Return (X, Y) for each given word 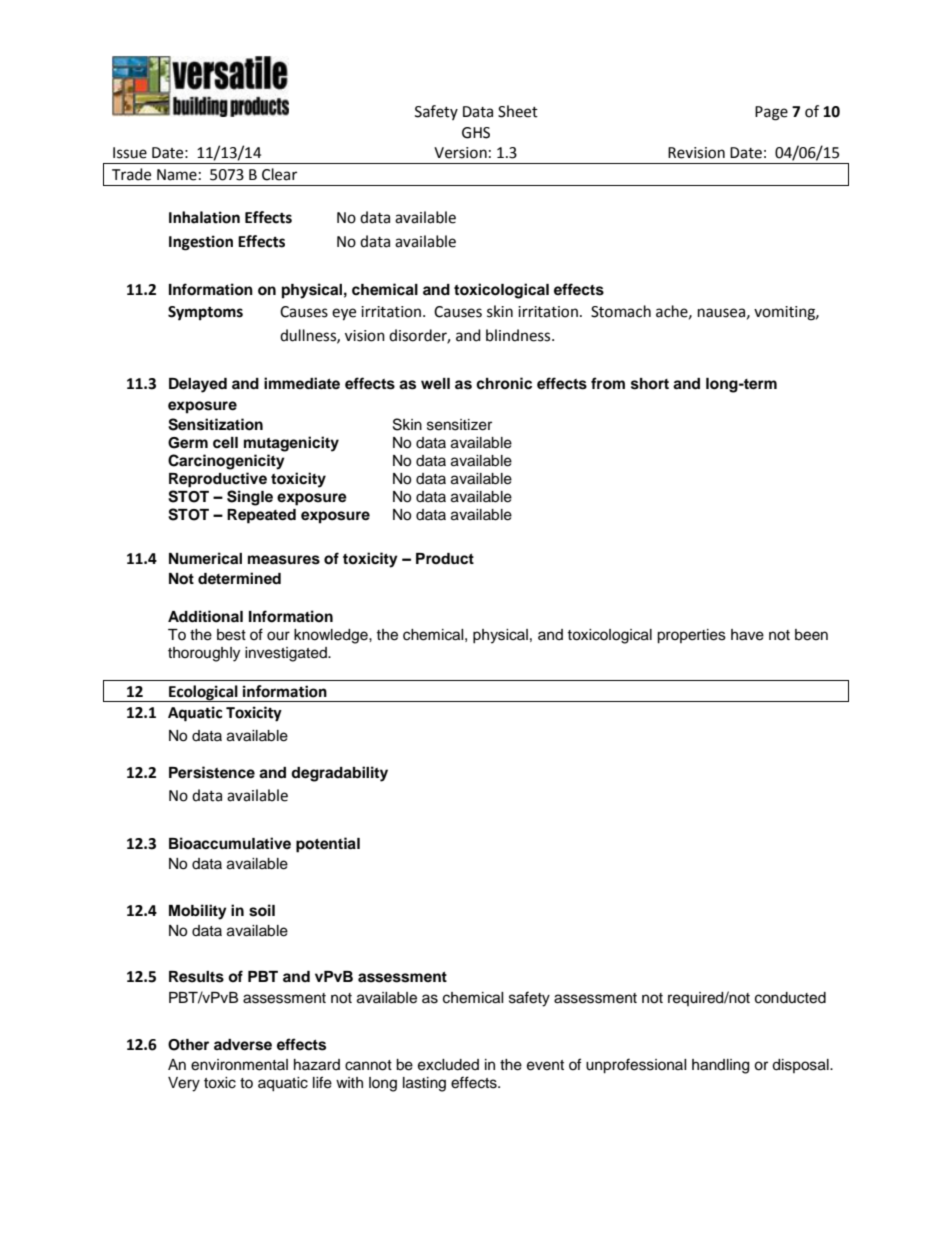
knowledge (332, 636)
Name (177, 175)
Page (771, 113)
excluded (448, 1065)
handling (720, 1066)
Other (188, 1045)
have (747, 635)
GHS (476, 133)
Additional (205, 616)
